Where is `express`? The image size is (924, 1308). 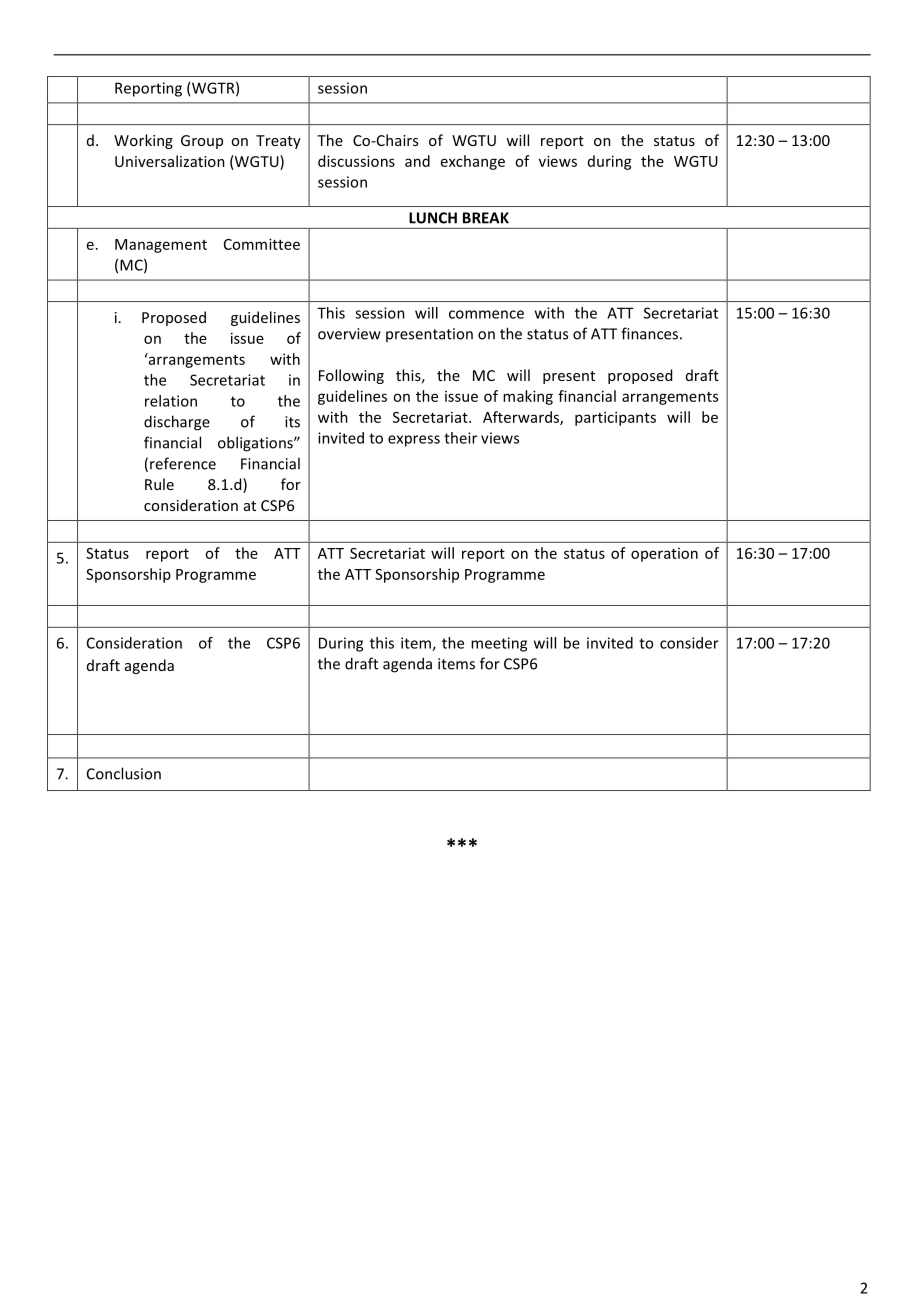
express is located at coordinates (414, 441).
